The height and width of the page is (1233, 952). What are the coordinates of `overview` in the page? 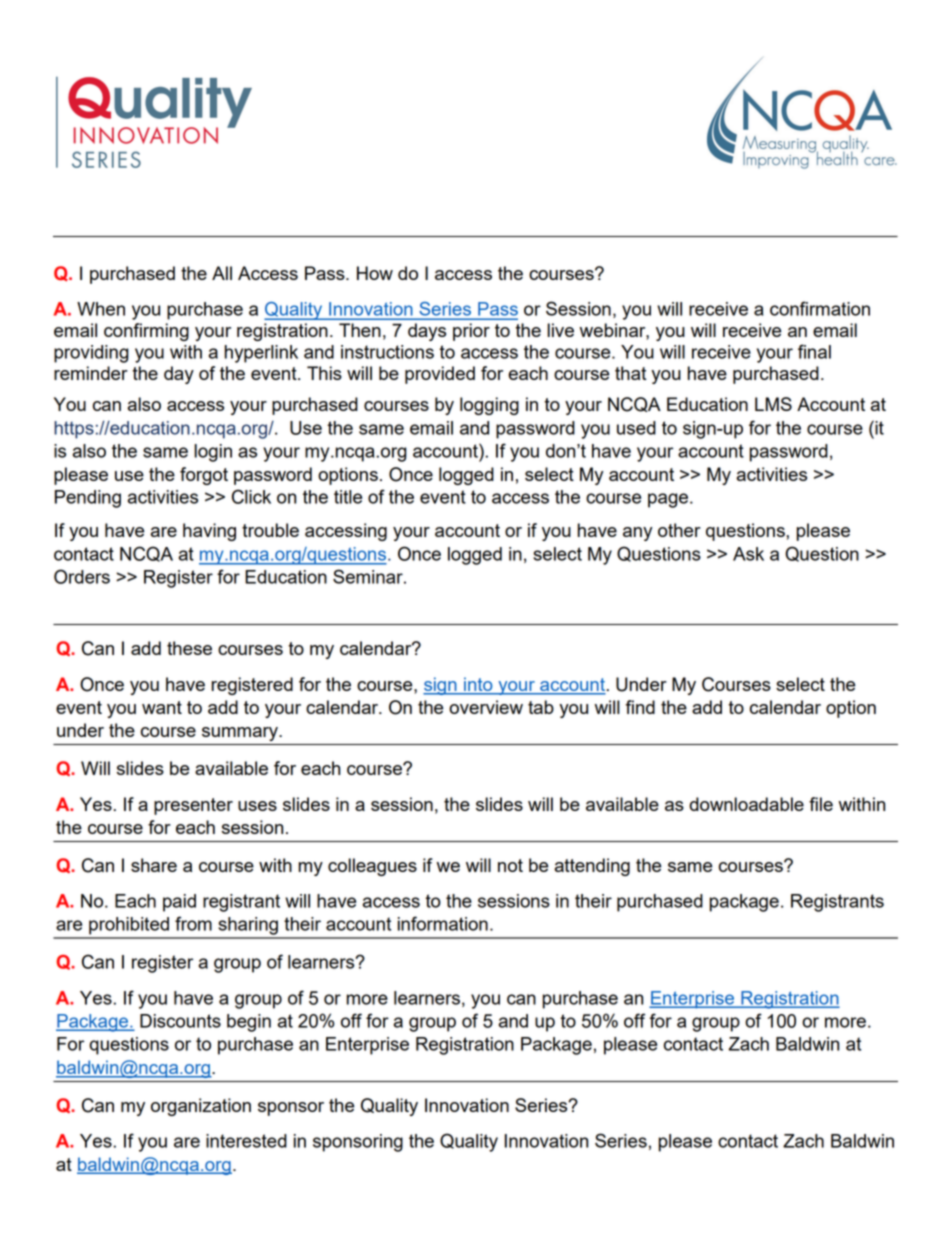 It's located at (486, 707).
